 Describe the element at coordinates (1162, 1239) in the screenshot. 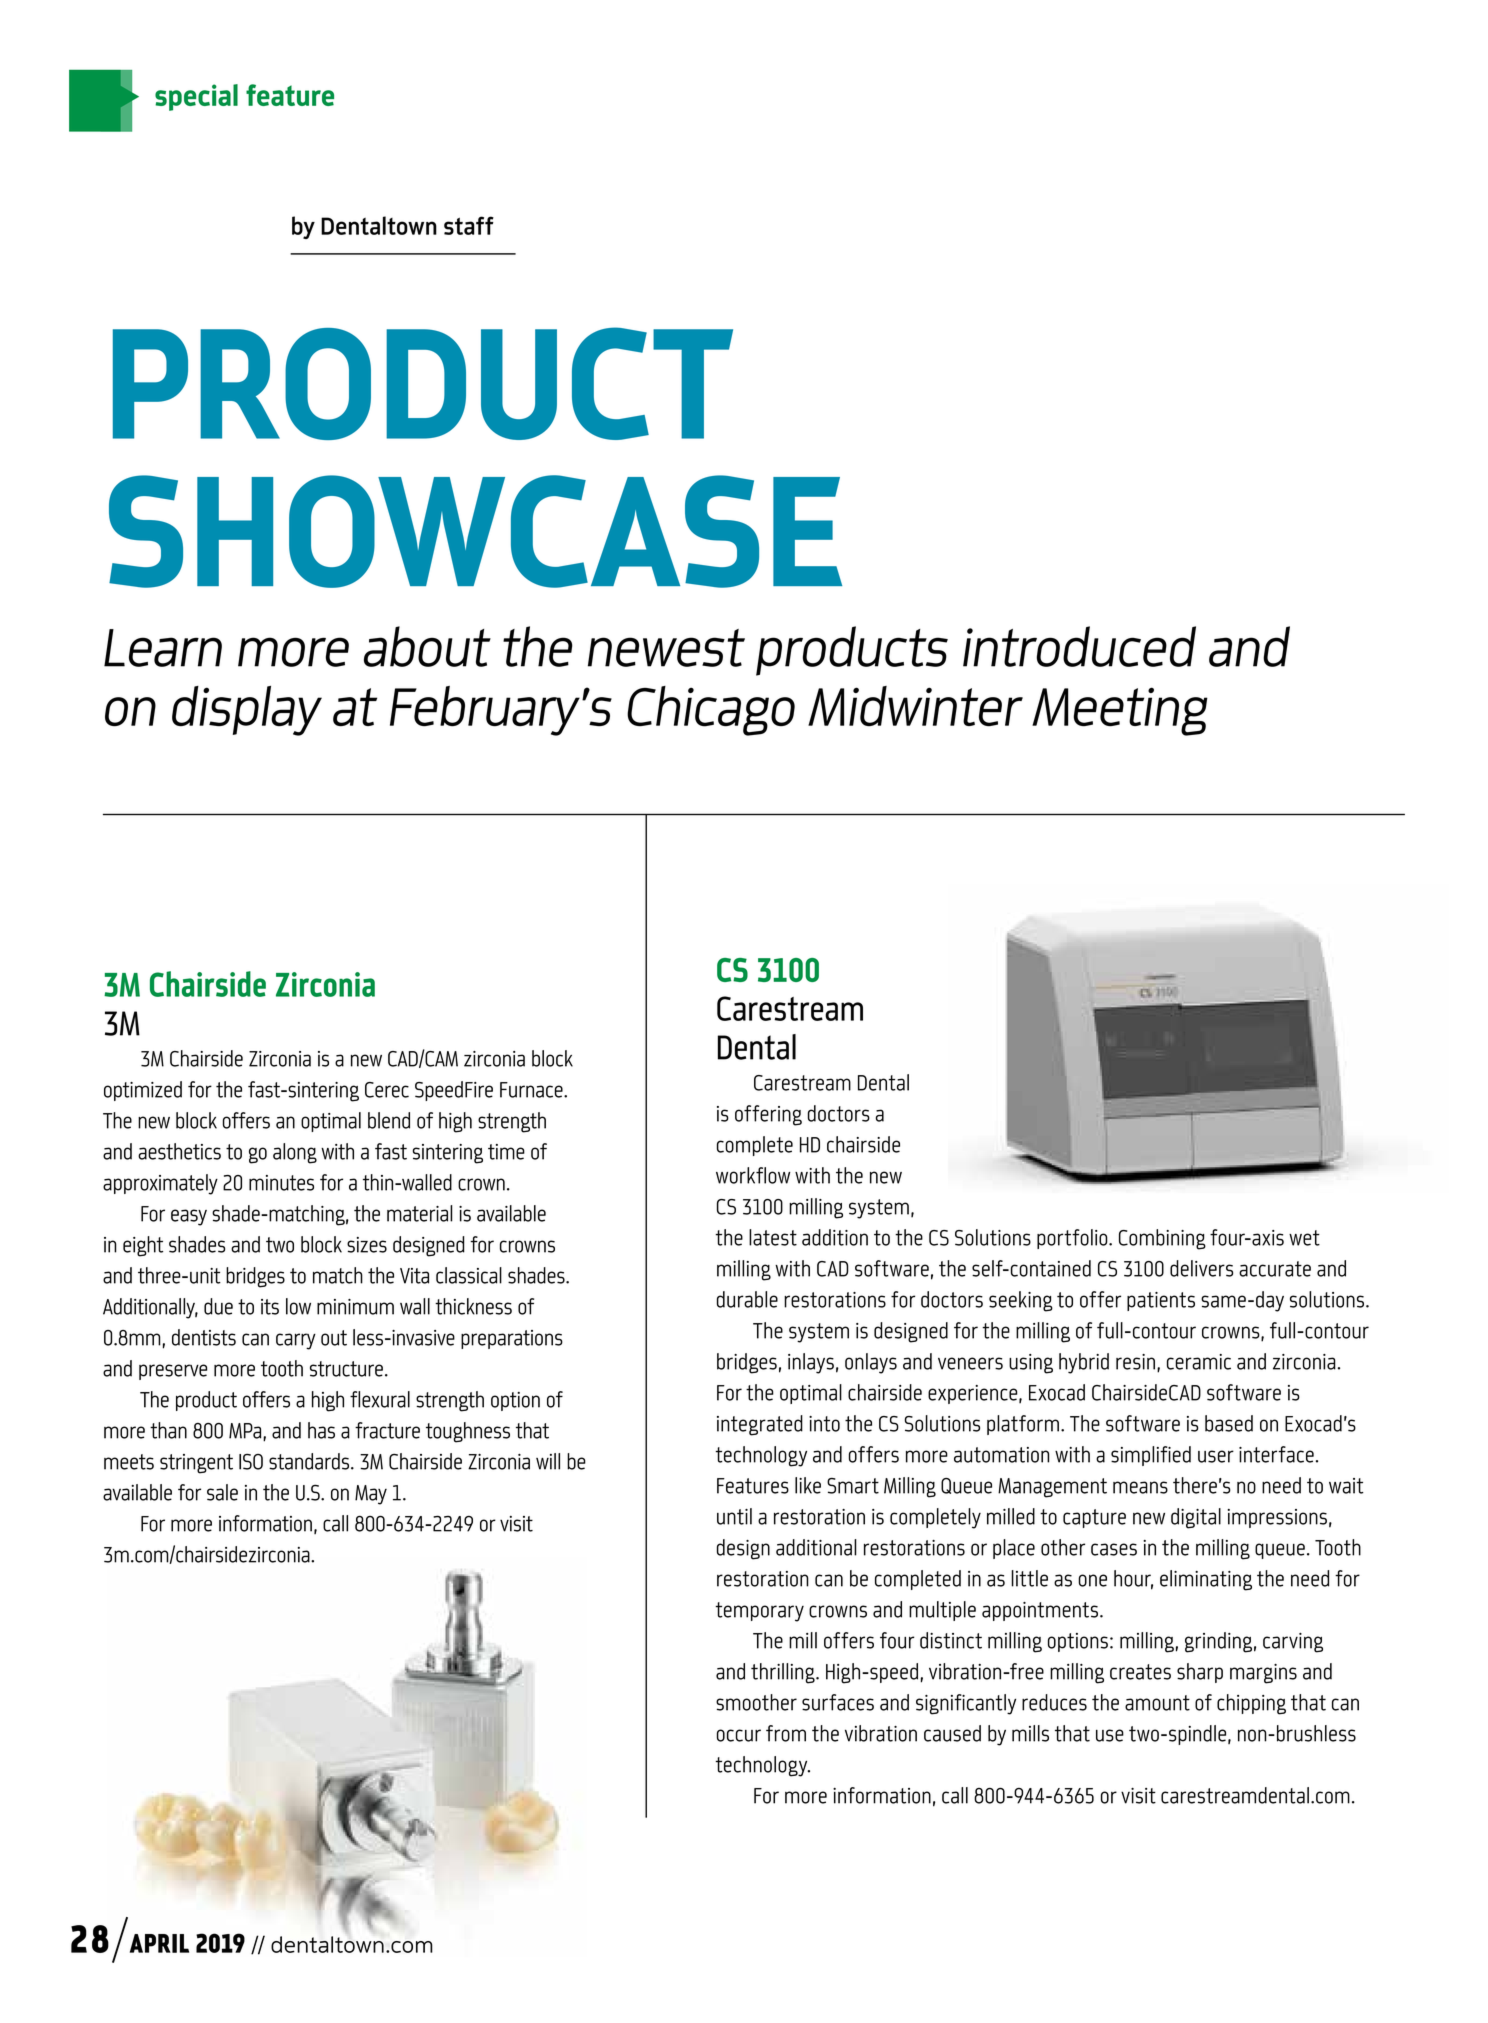

I see `Combining` at that location.
